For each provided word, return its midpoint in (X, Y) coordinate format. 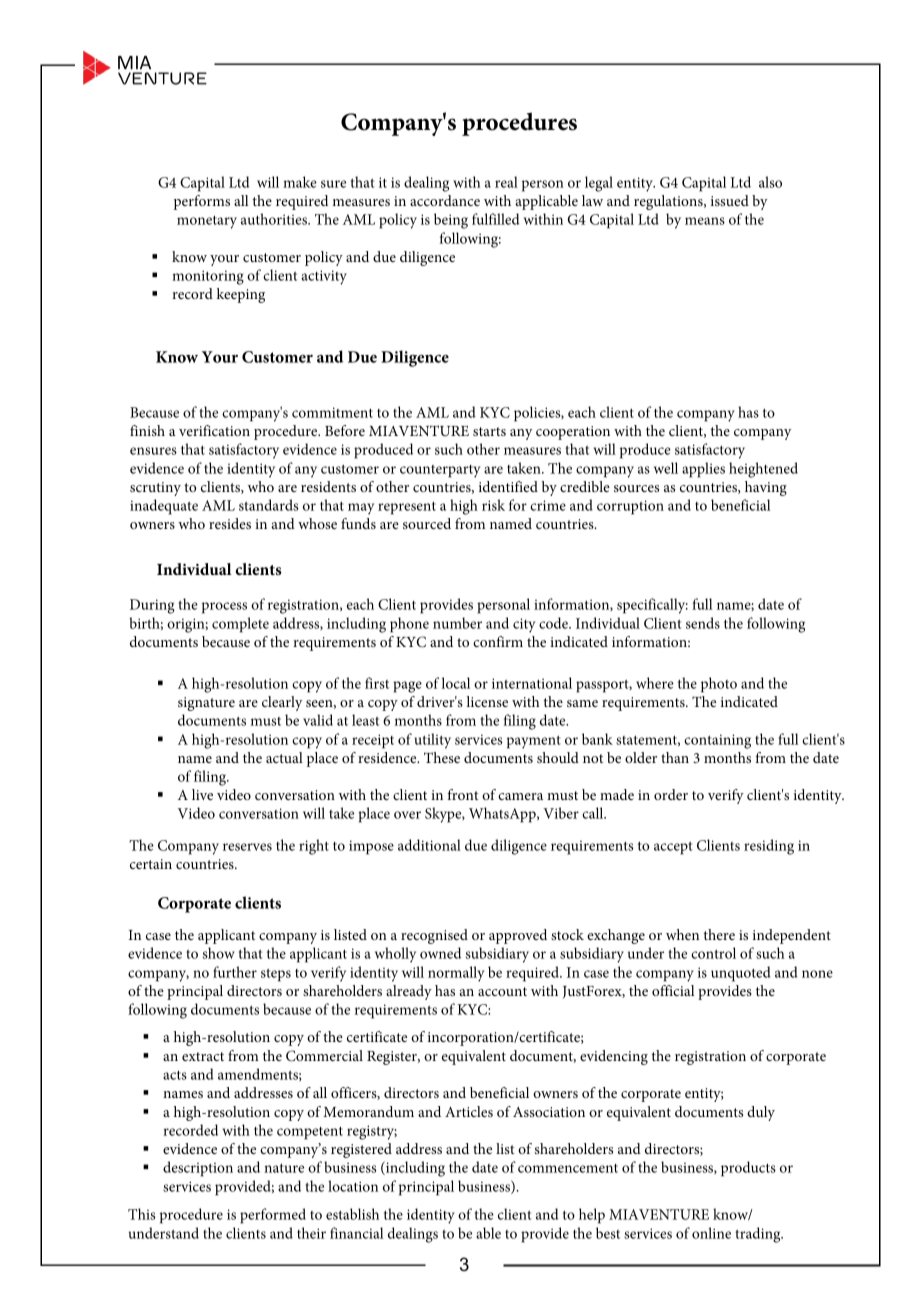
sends (703, 623)
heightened (763, 470)
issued (730, 200)
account (502, 991)
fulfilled (495, 219)
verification (214, 430)
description (198, 1169)
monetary (207, 222)
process (224, 608)
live (202, 794)
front (463, 794)
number (457, 623)
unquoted (741, 974)
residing (769, 847)
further (235, 972)
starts (489, 431)
